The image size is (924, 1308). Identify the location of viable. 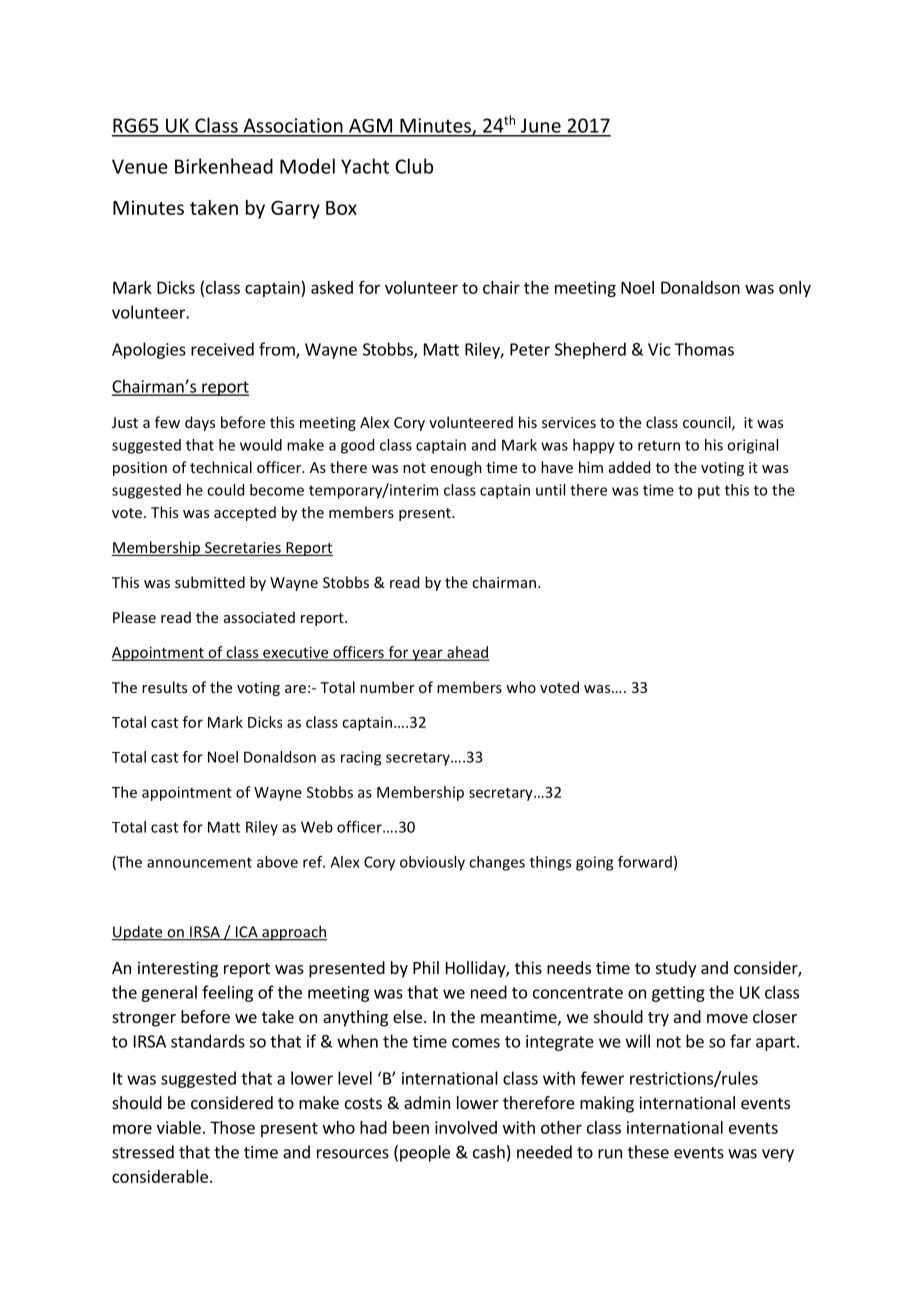
(179, 1127).
